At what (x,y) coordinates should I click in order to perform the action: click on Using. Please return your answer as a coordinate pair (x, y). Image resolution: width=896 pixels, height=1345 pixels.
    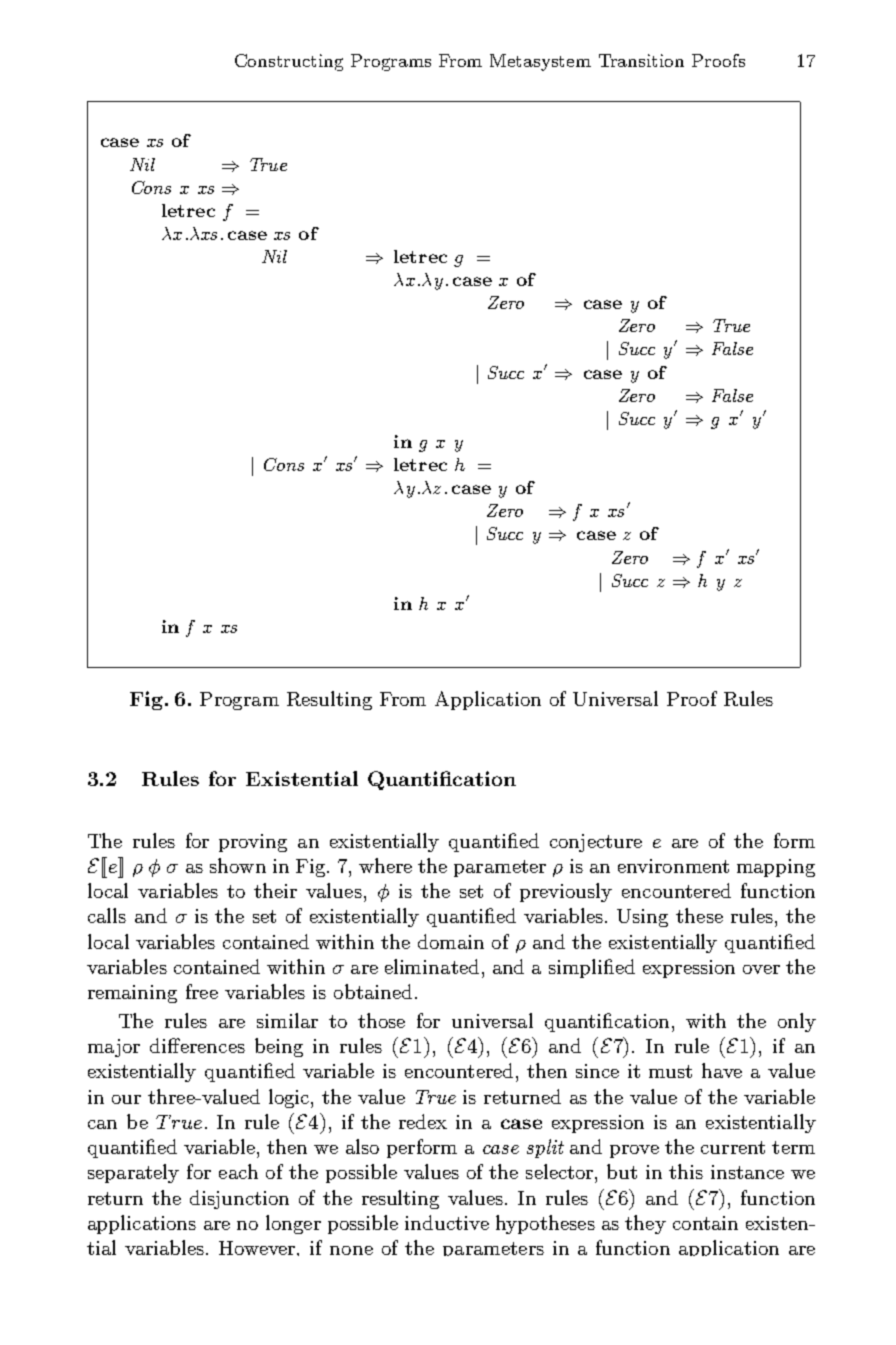
    Looking at the image, I should click on (642, 918).
